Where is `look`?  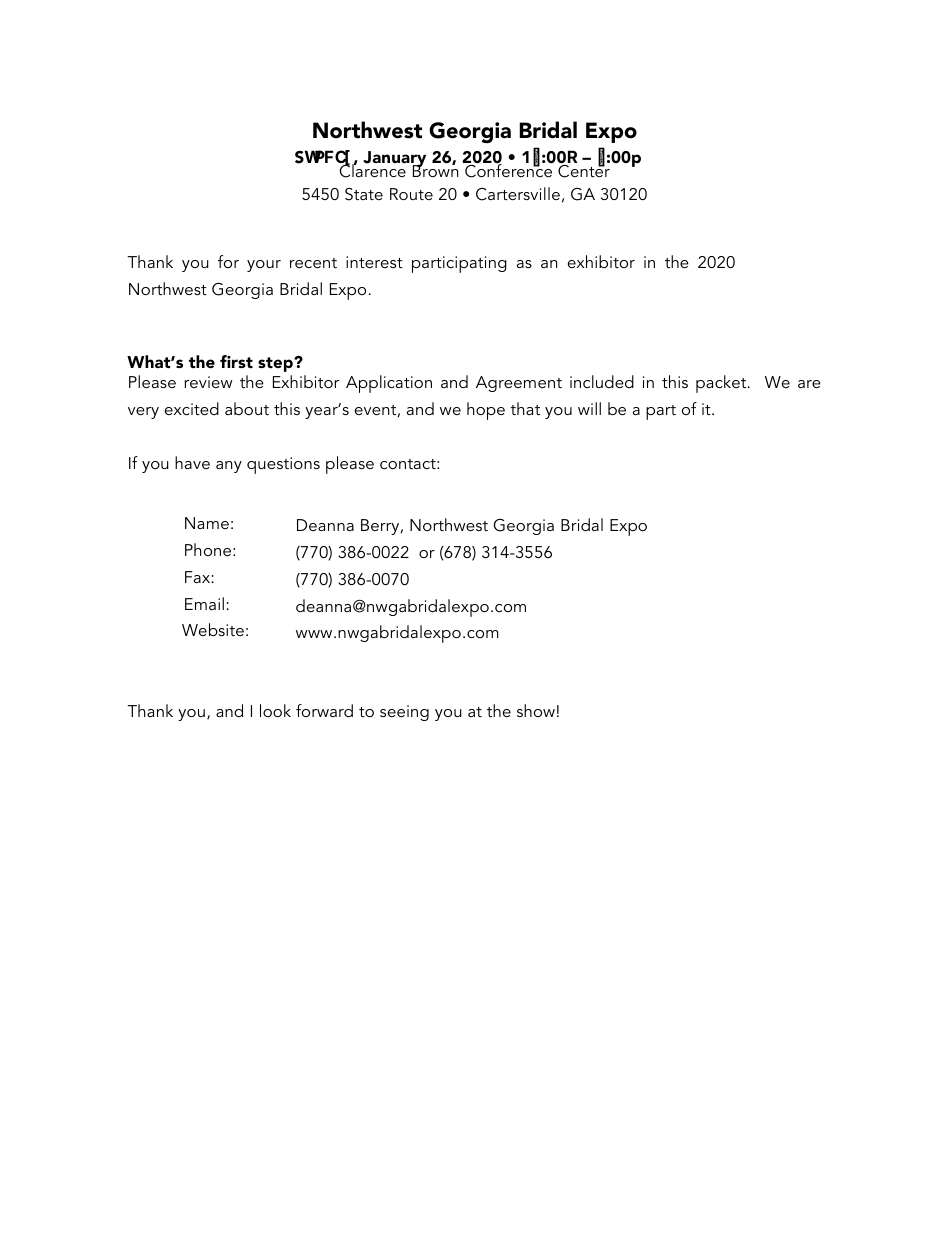
look is located at coordinates (275, 710).
